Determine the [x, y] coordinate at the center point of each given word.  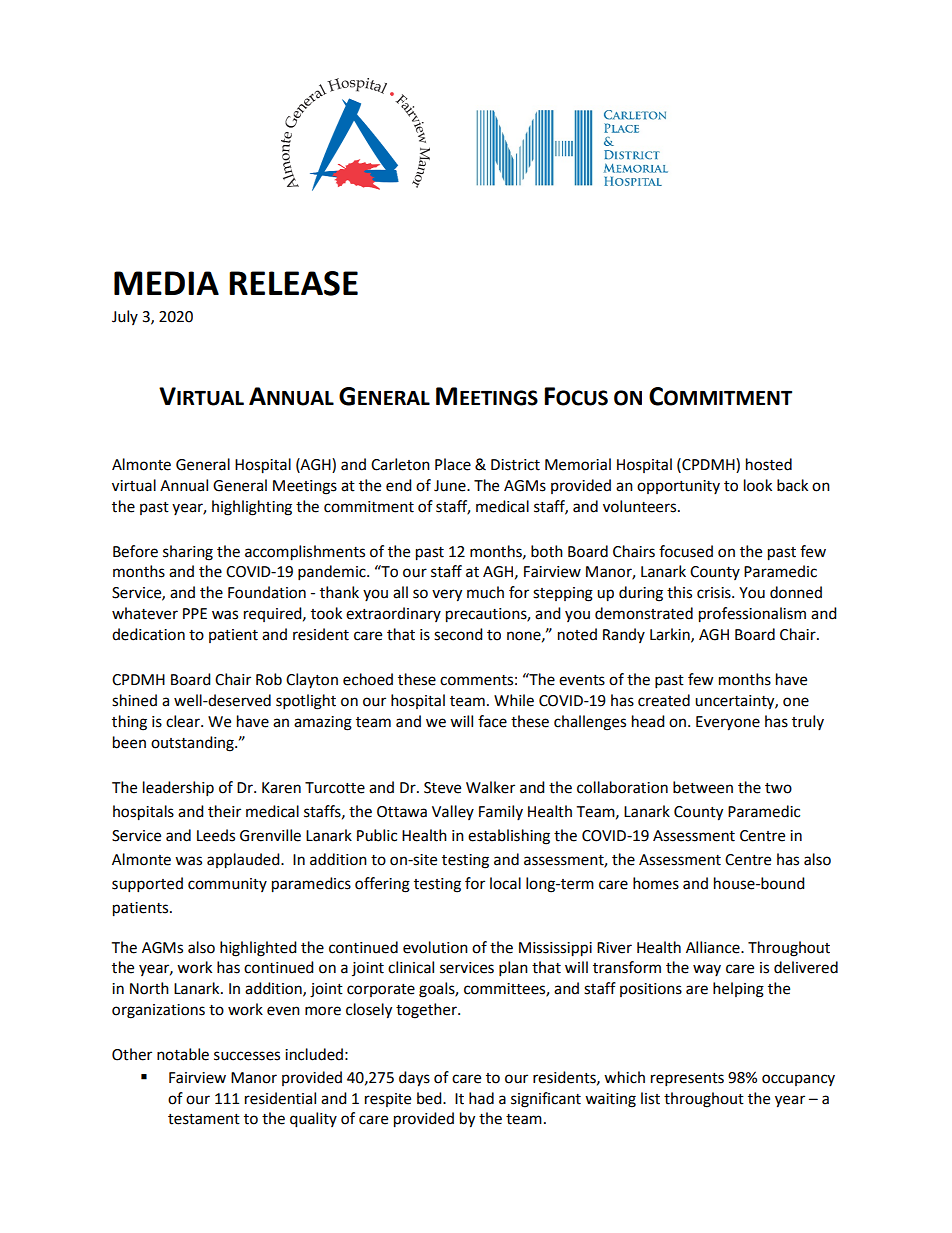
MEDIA [166, 283]
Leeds [216, 835]
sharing [188, 553]
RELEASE [293, 283]
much [485, 592]
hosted [769, 464]
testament [204, 1119]
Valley [453, 812]
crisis [715, 593]
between [703, 787]
